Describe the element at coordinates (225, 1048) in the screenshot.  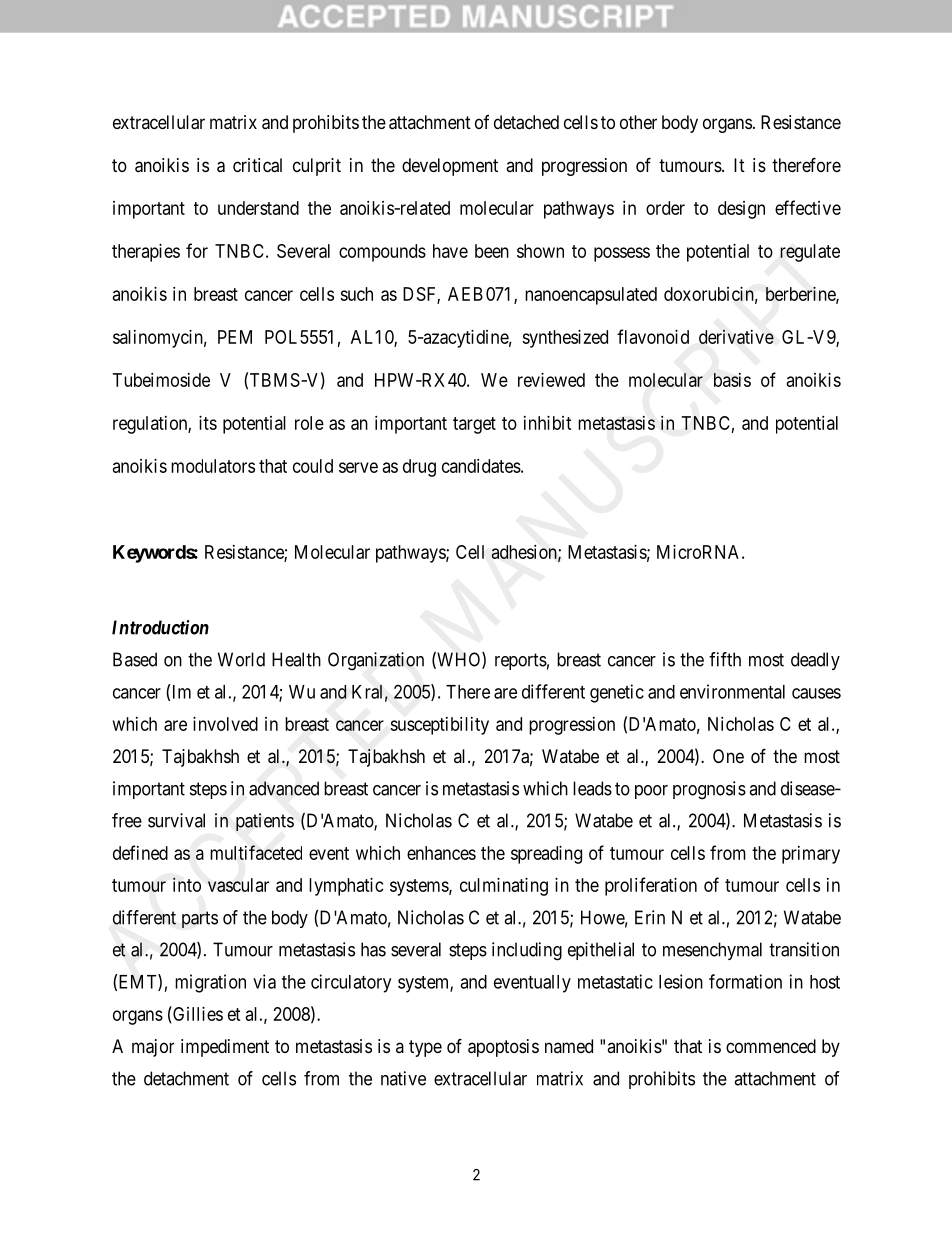
I see `impediment` at that location.
